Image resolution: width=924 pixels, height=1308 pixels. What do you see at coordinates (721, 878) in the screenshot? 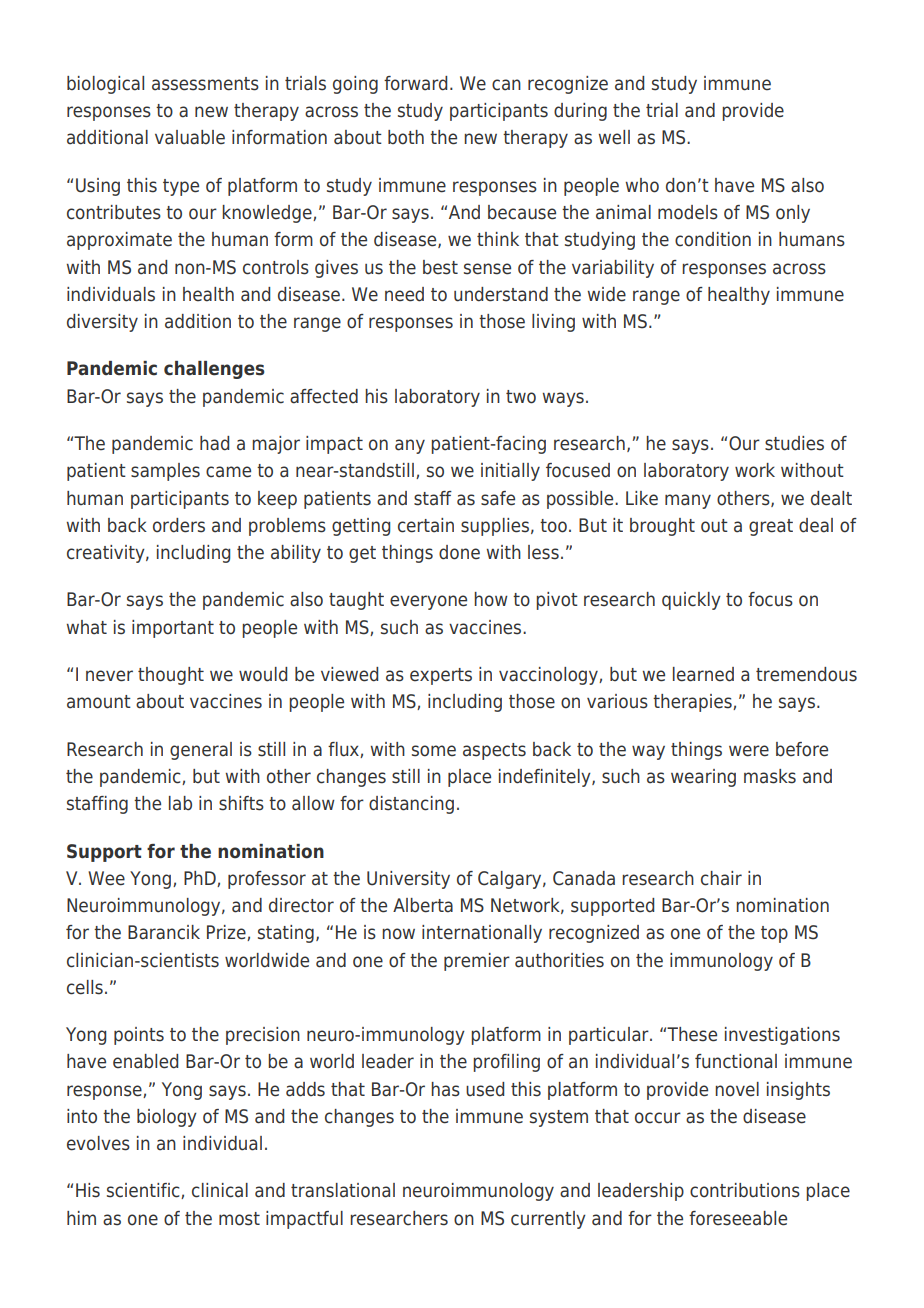
I see `chair` at bounding box center [721, 878].
